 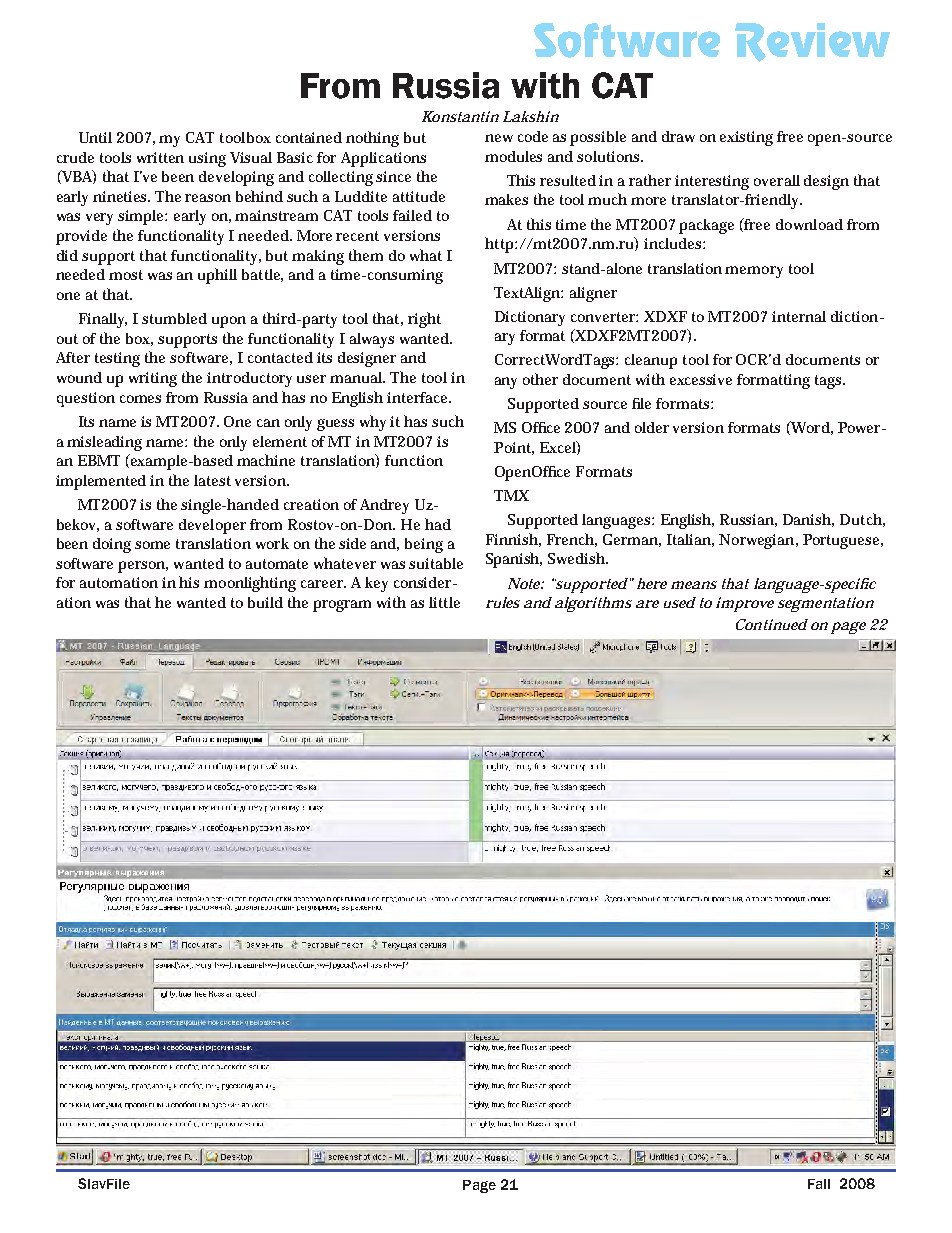 I want to click on comes, so click(x=140, y=399).
